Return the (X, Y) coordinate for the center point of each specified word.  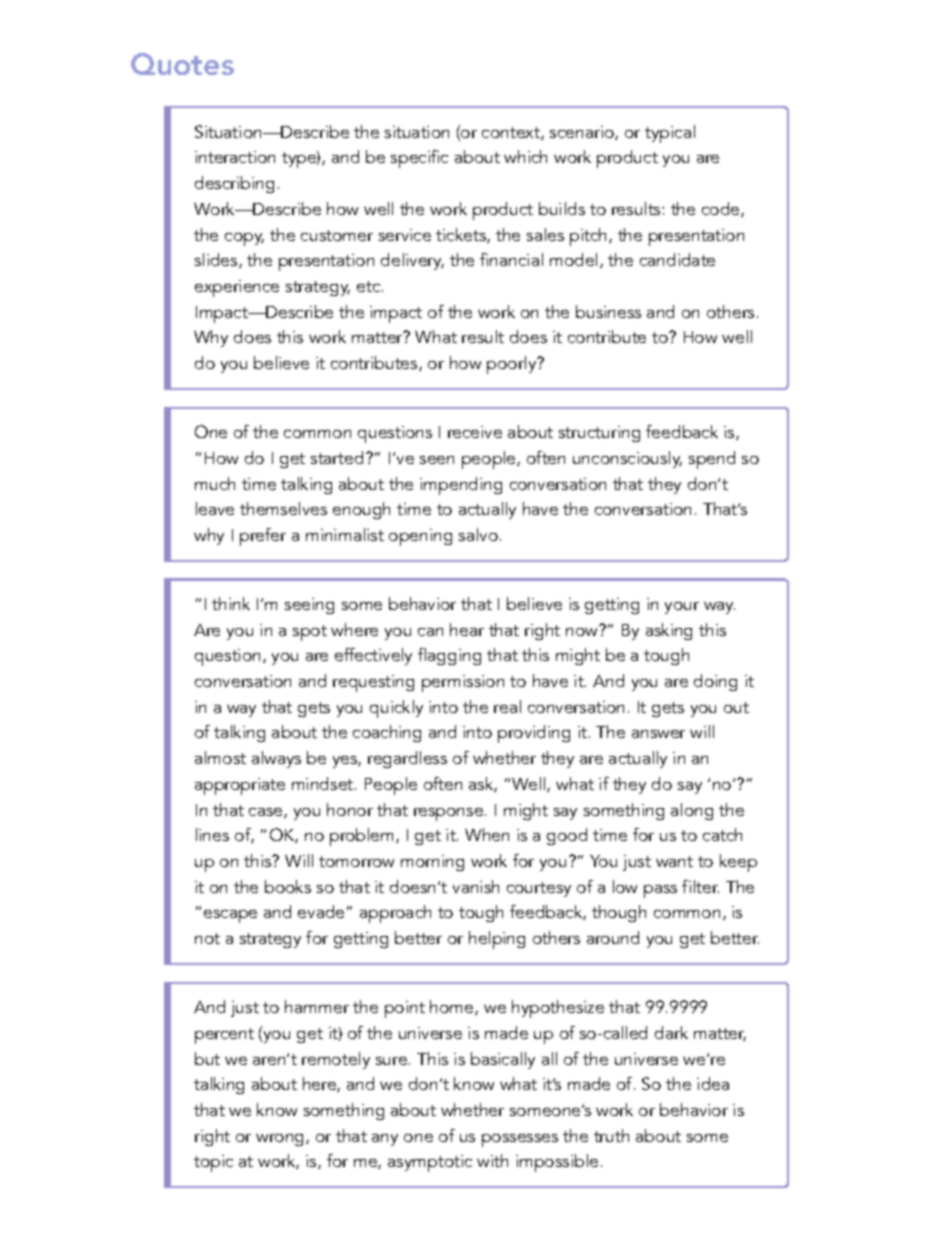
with (492, 1160)
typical (670, 134)
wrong (281, 1140)
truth (611, 1135)
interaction (235, 157)
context (512, 133)
